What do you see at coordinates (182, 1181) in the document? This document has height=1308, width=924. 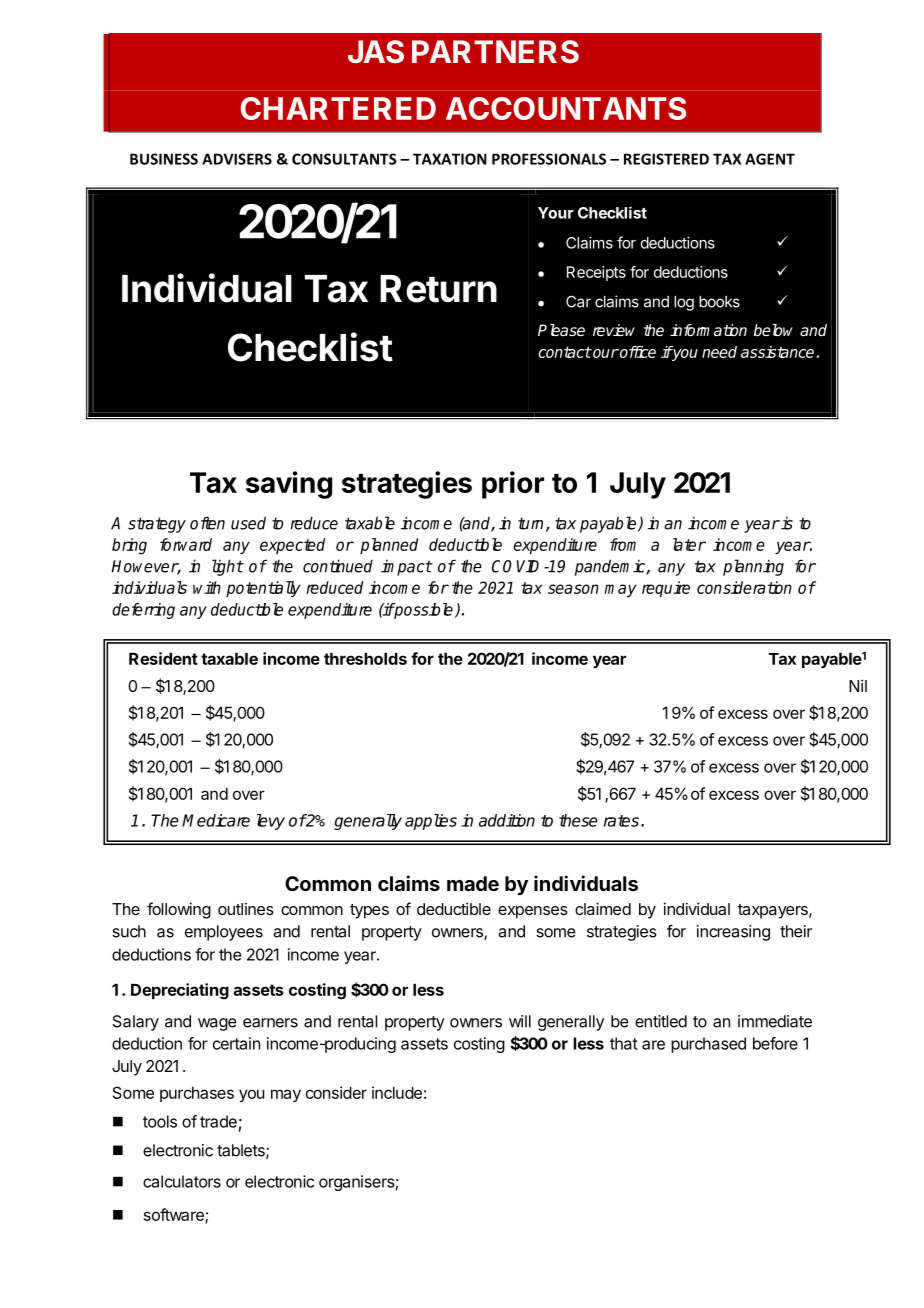 I see `calculators` at bounding box center [182, 1181].
